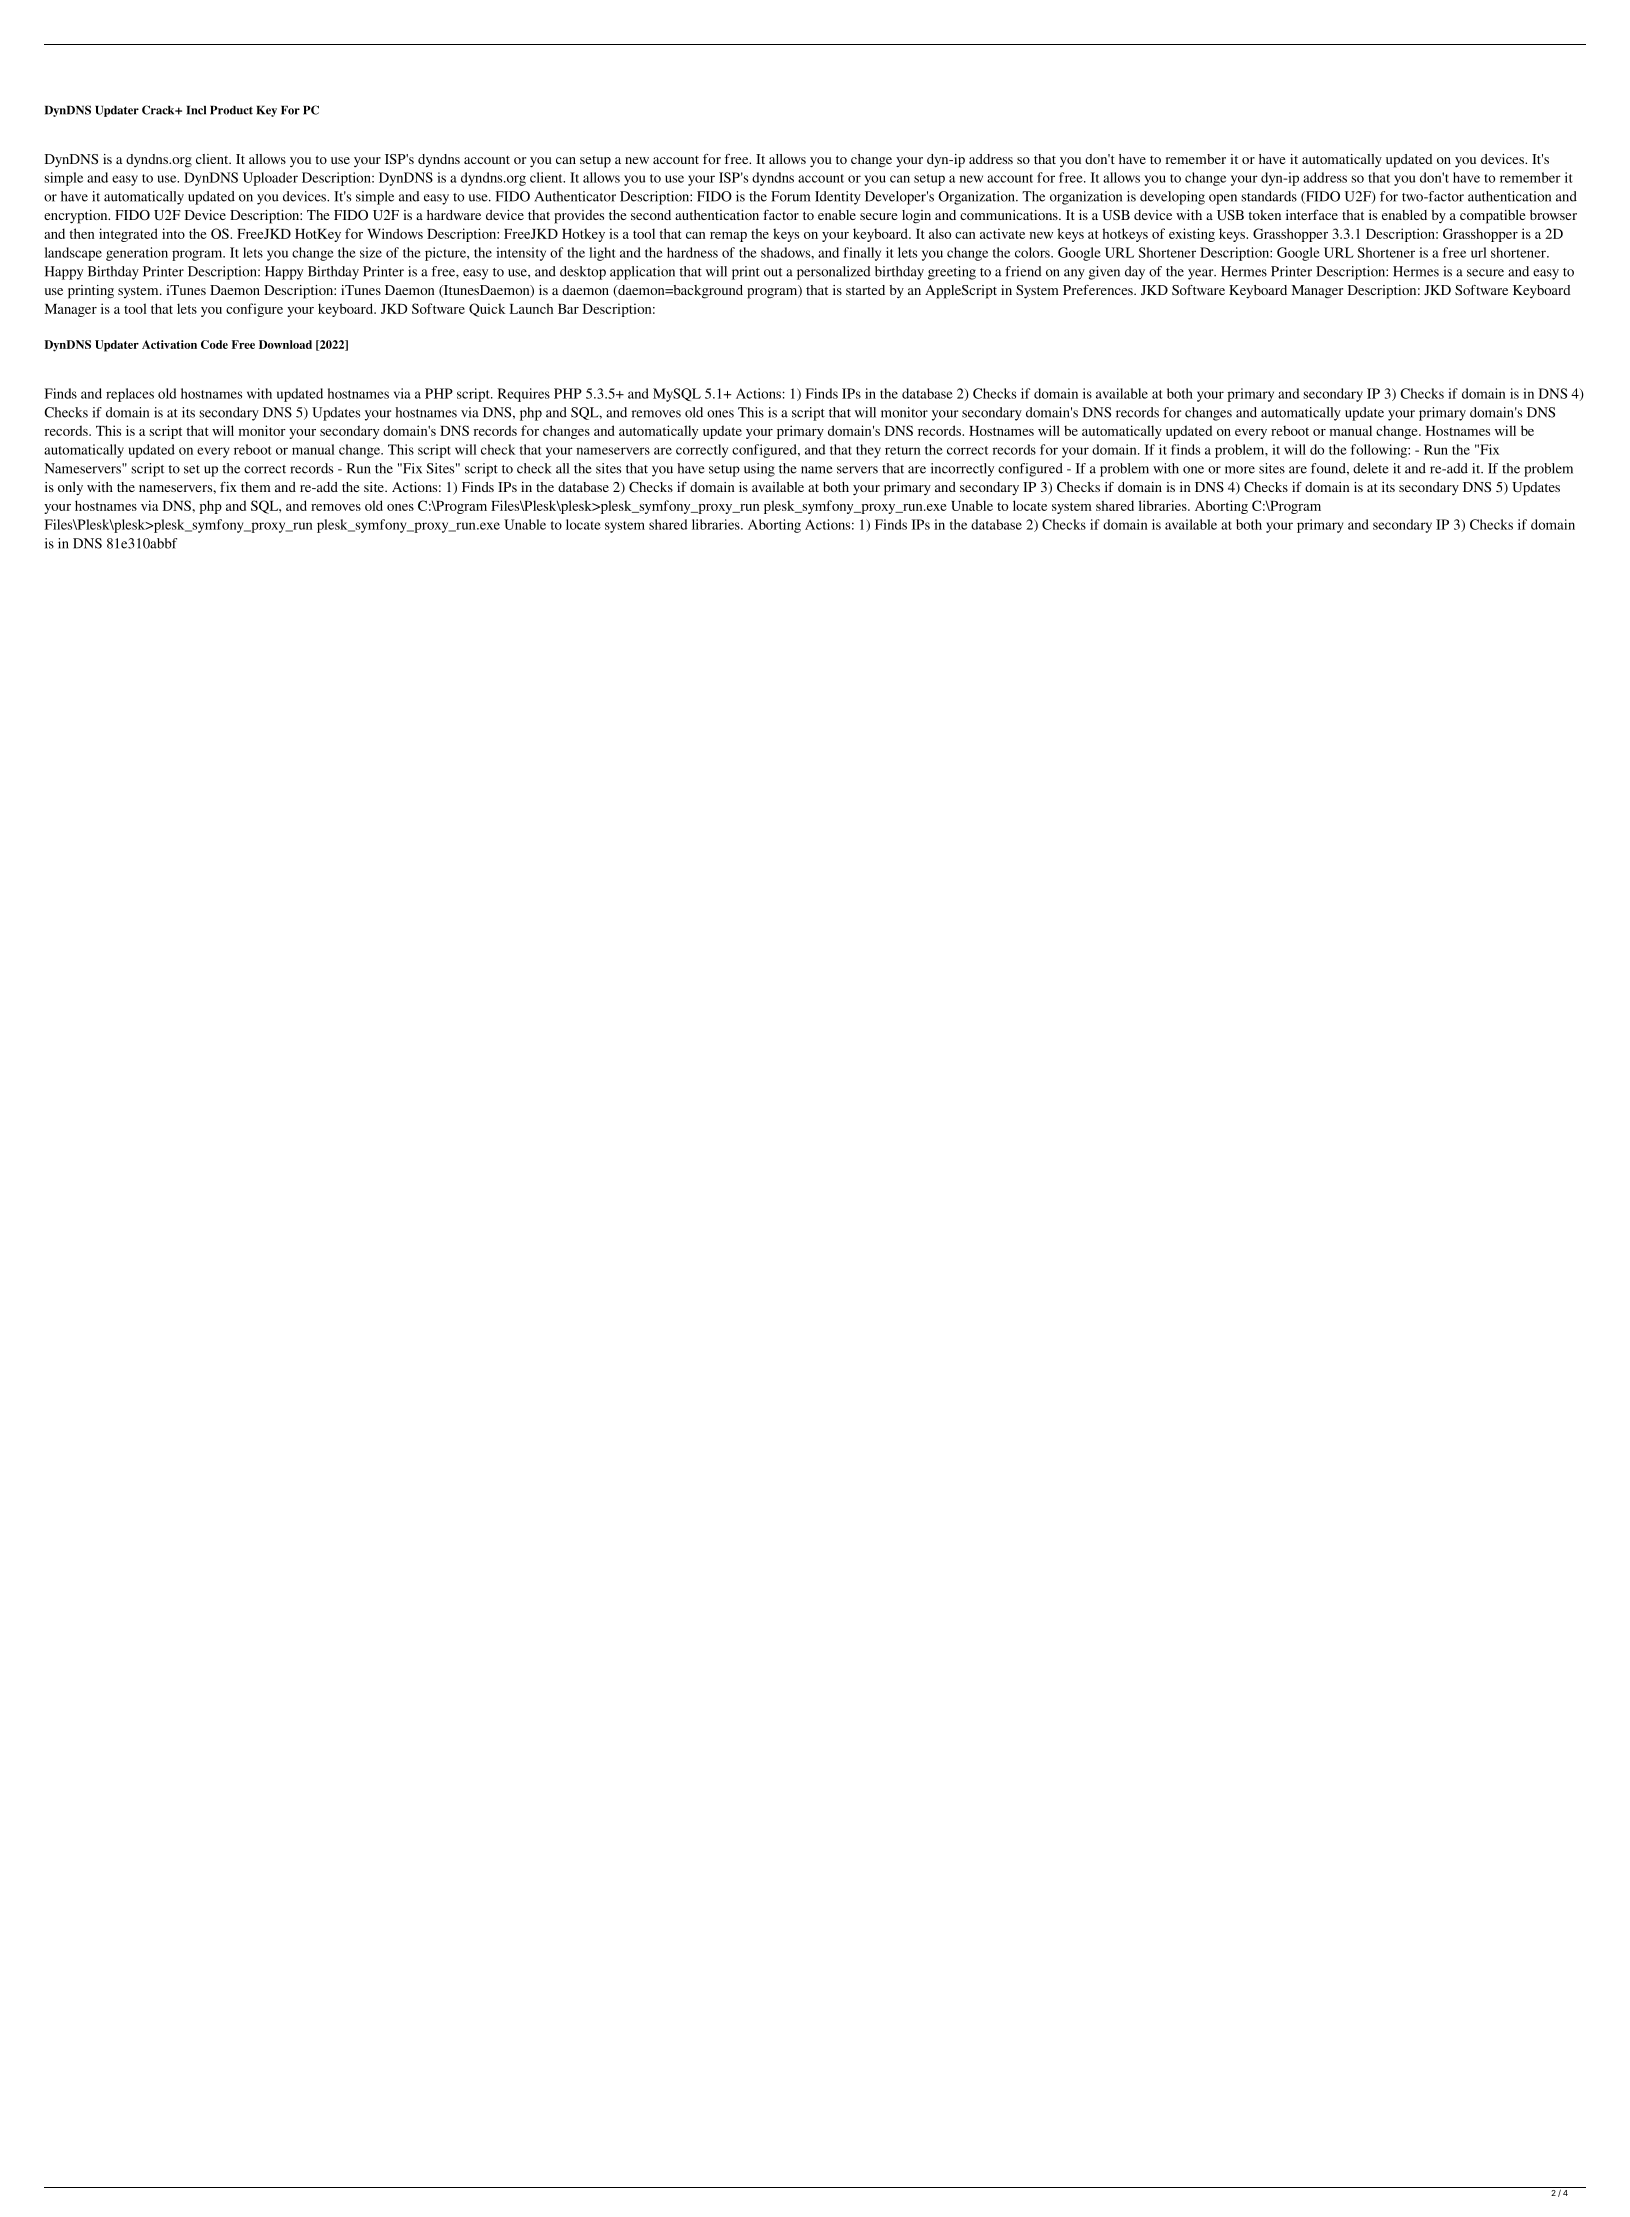  I want to click on standards, so click(1269, 196).
